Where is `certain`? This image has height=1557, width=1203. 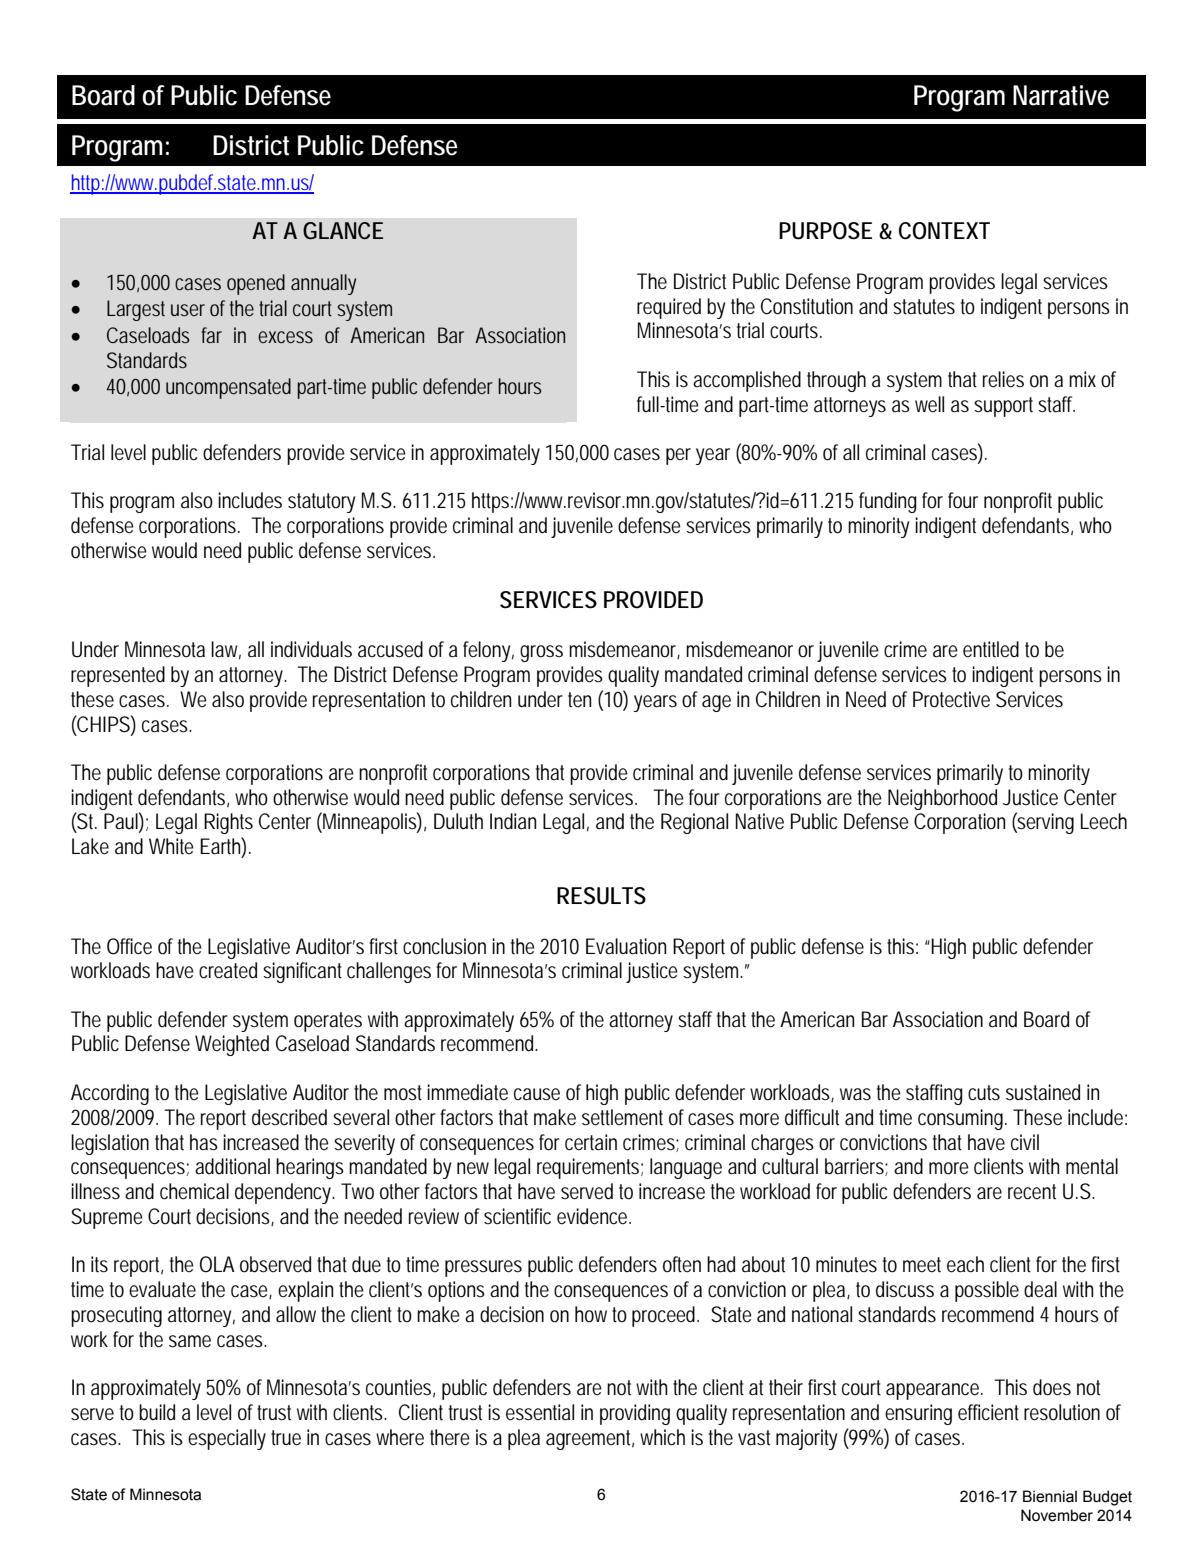
certain is located at coordinates (591, 1142).
